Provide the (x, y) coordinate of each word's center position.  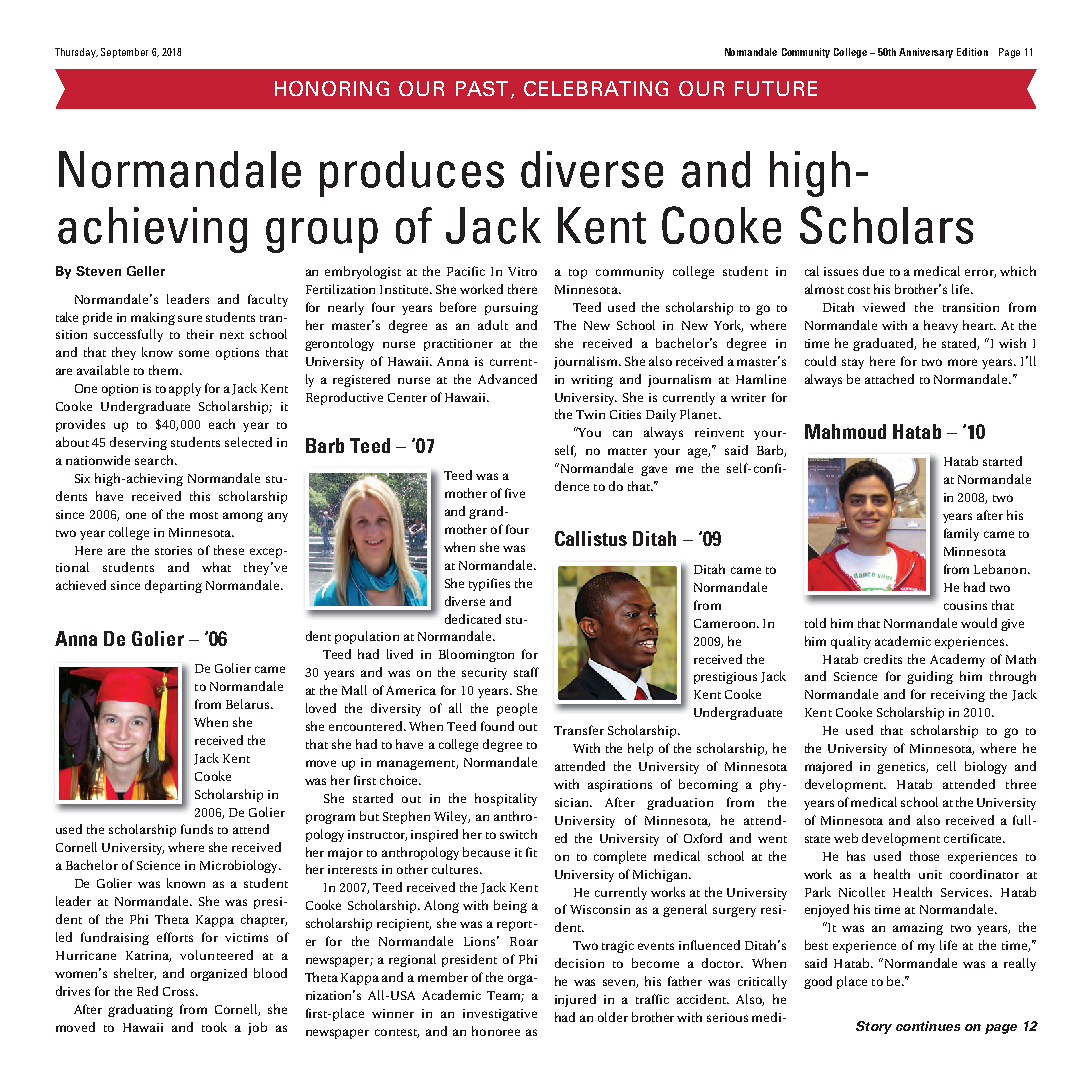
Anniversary (926, 53)
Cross (180, 991)
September (124, 53)
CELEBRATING (596, 88)
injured (575, 1000)
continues (928, 1026)
